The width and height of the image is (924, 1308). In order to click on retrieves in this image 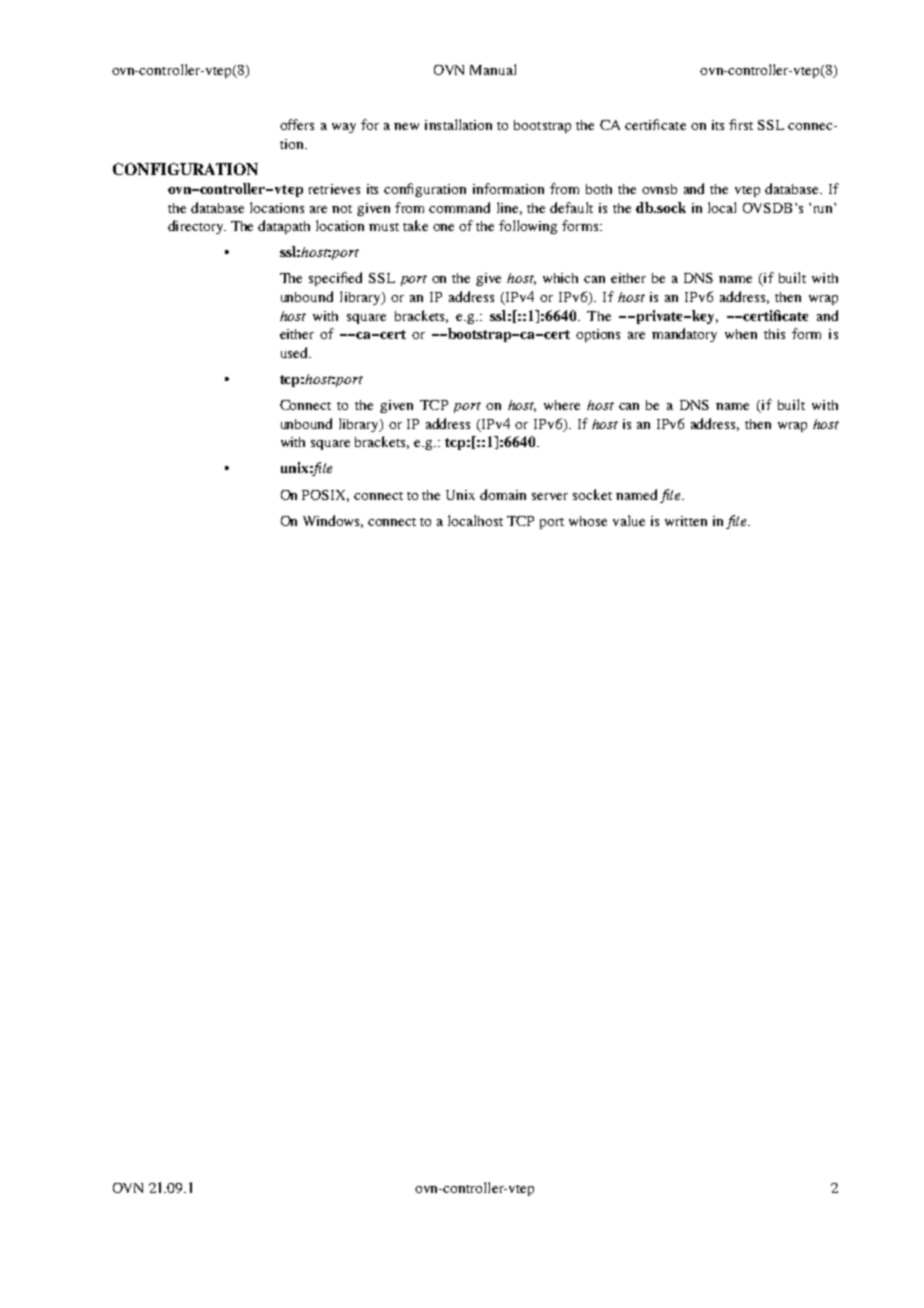, I will do `click(334, 189)`.
